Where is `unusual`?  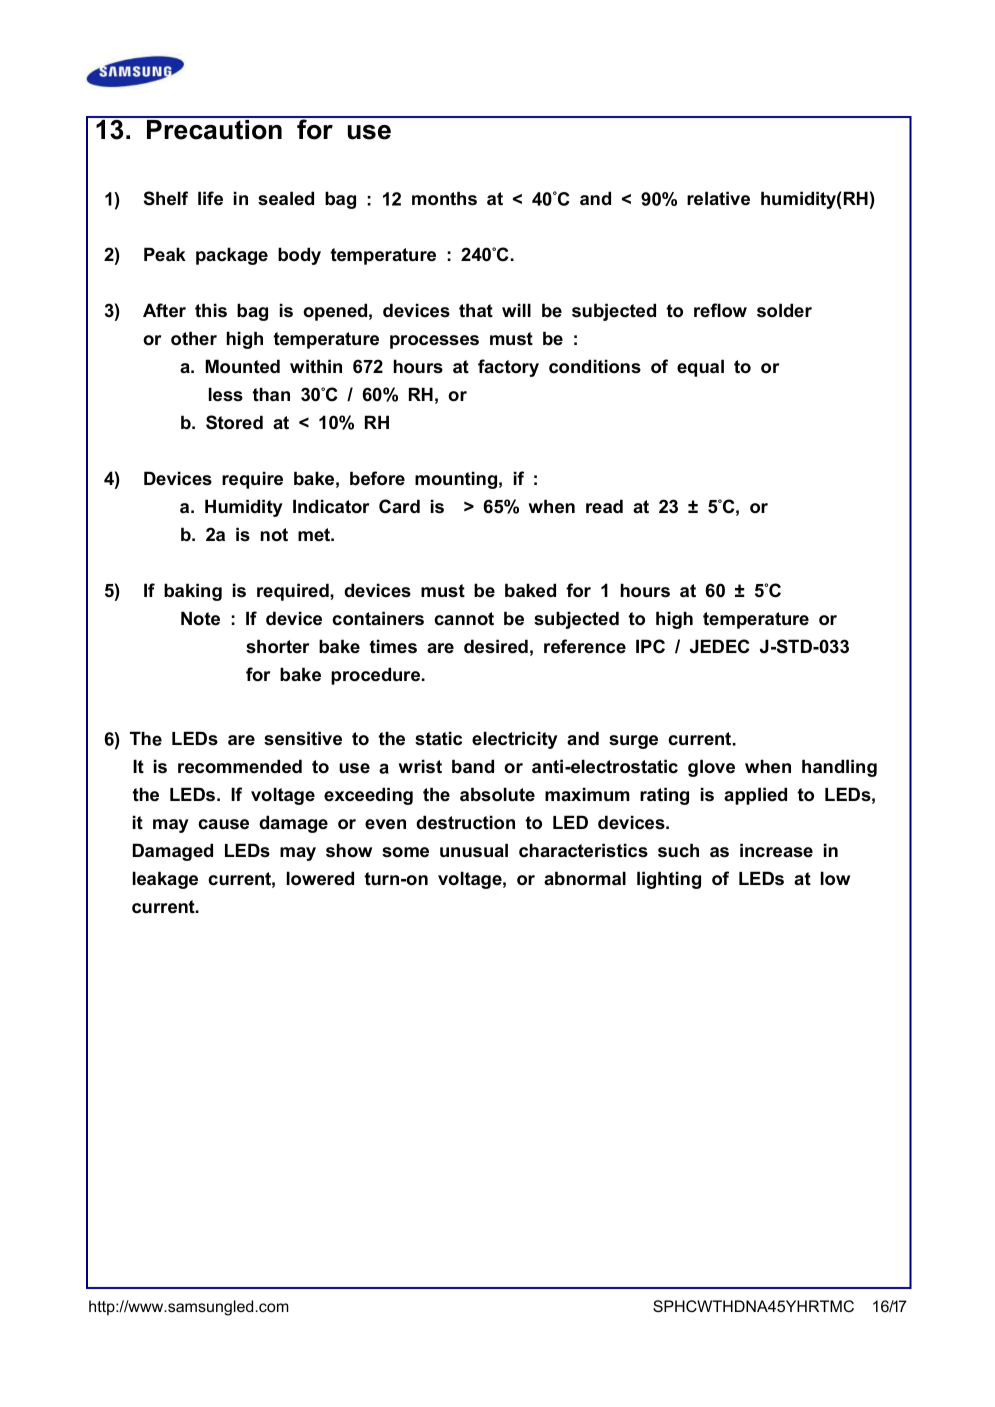
unusual is located at coordinates (474, 850).
